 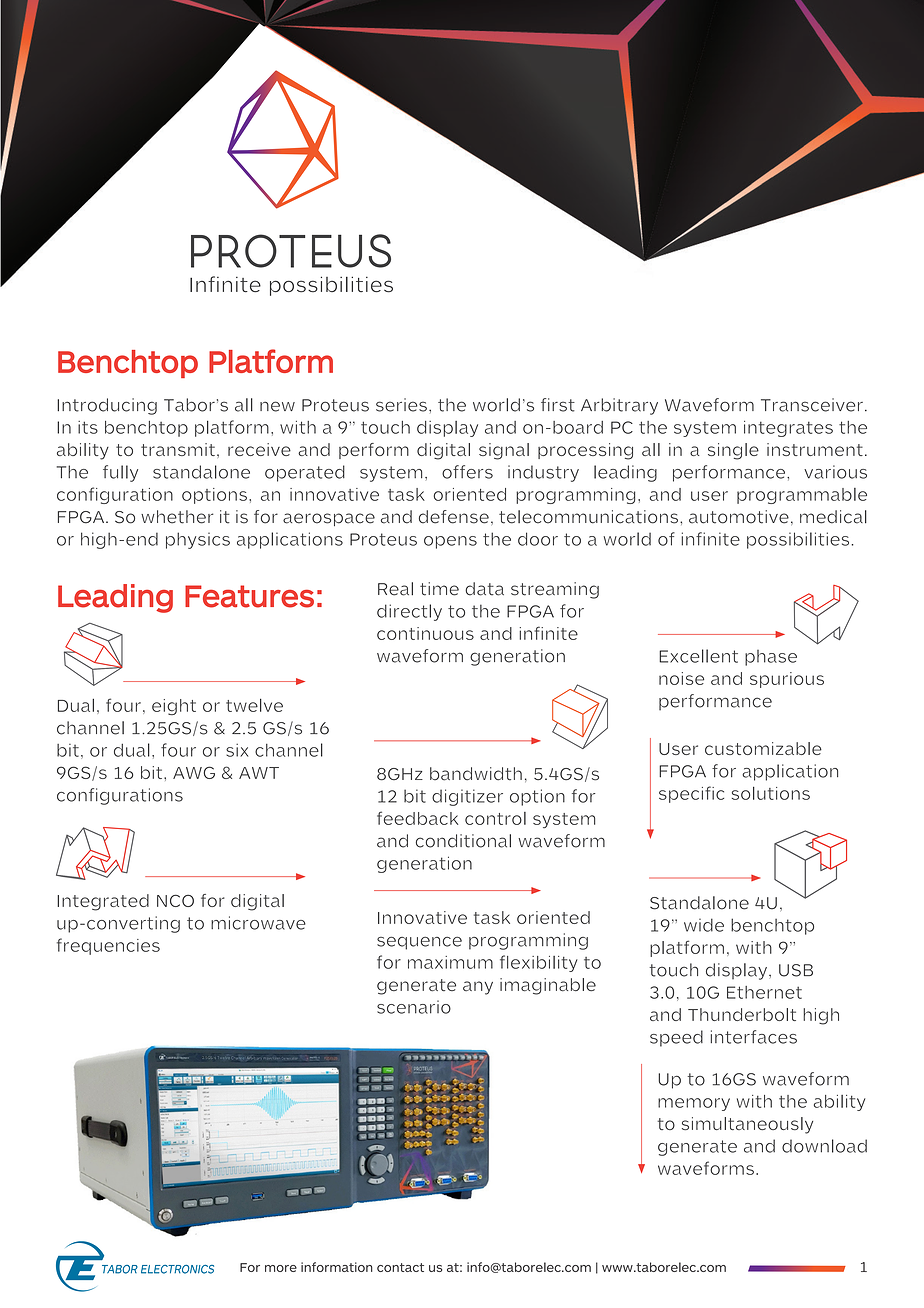 What do you see at coordinates (108, 946) in the screenshot?
I see `frequencies` at bounding box center [108, 946].
